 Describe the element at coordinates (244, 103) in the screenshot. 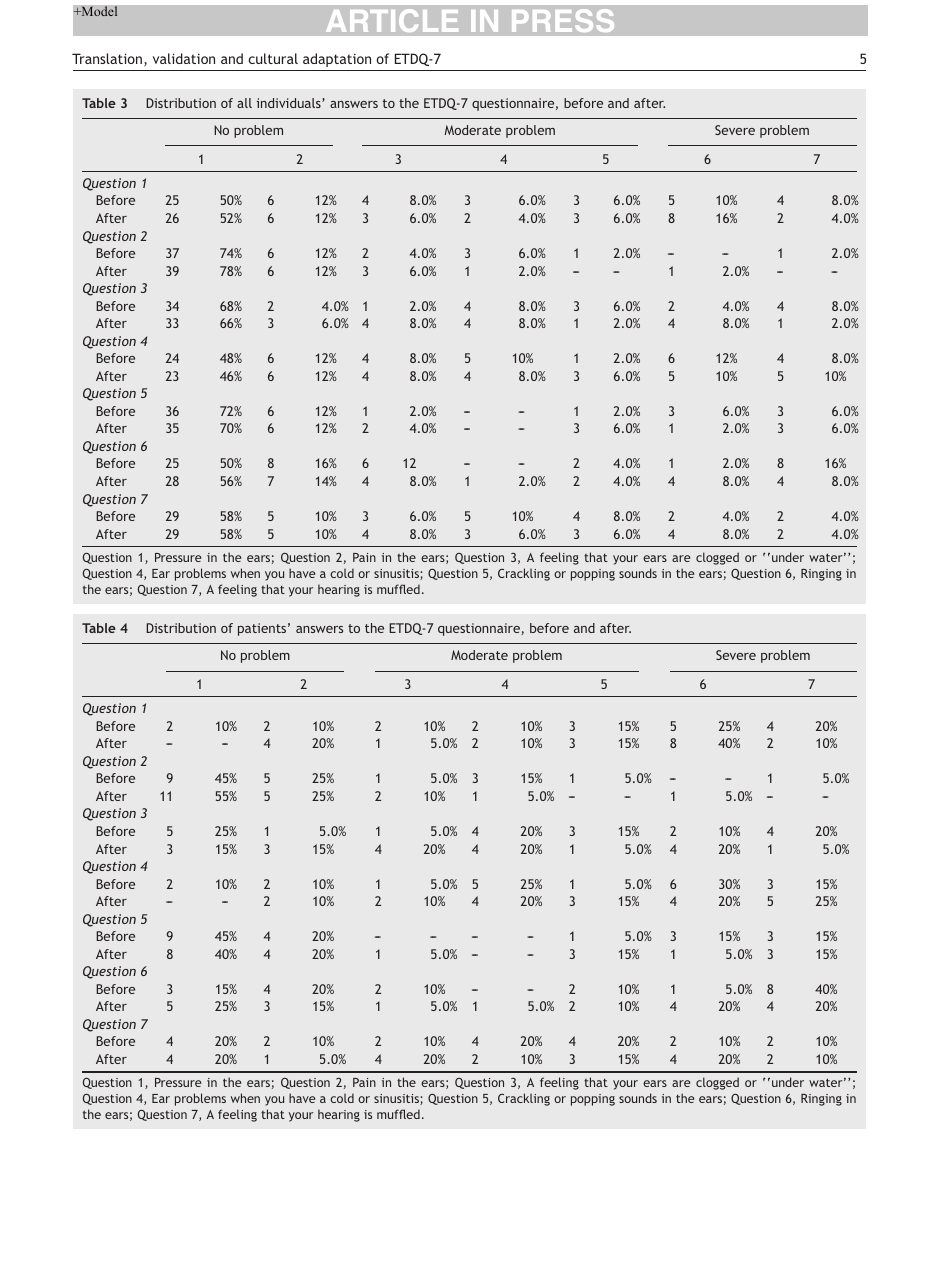

I see `all` at that location.
